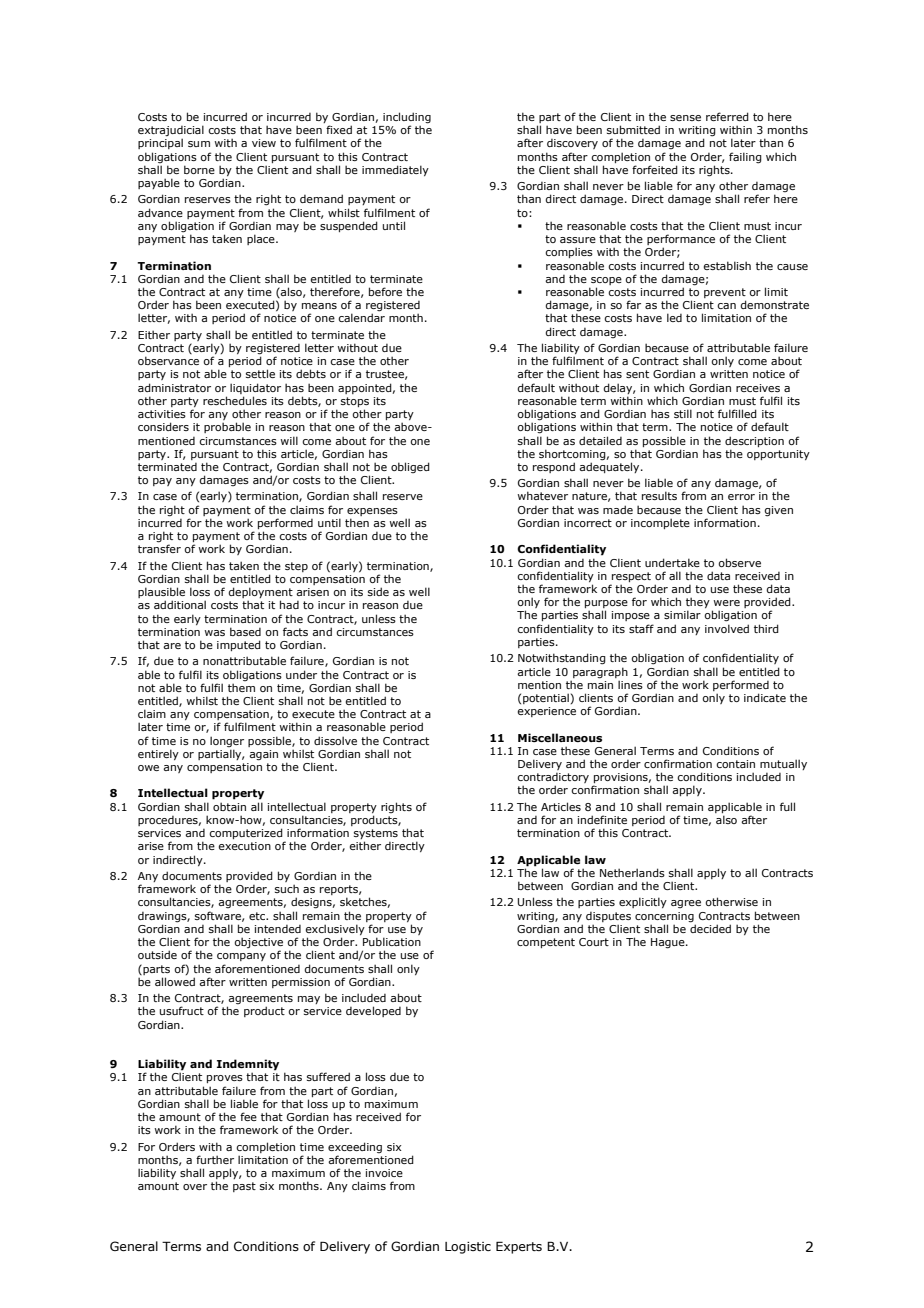  I want to click on failing, so click(745, 158).
